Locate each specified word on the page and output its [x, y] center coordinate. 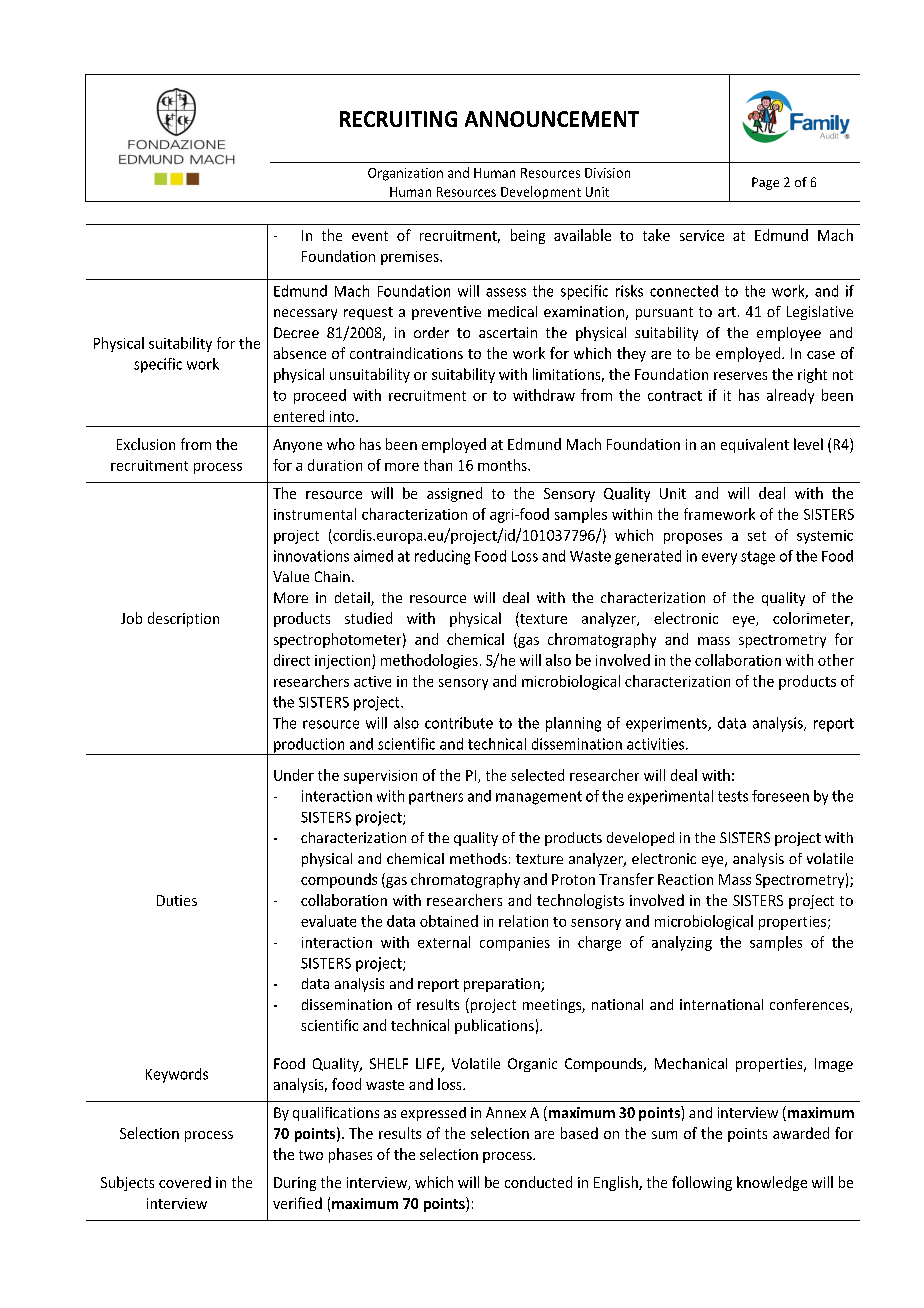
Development [541, 194]
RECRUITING [398, 119]
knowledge [772, 1183]
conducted [538, 1182]
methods [478, 858]
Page [765, 183]
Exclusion [146, 444]
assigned [454, 494]
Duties [177, 900]
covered [185, 1182]
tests [733, 796]
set [757, 536]
